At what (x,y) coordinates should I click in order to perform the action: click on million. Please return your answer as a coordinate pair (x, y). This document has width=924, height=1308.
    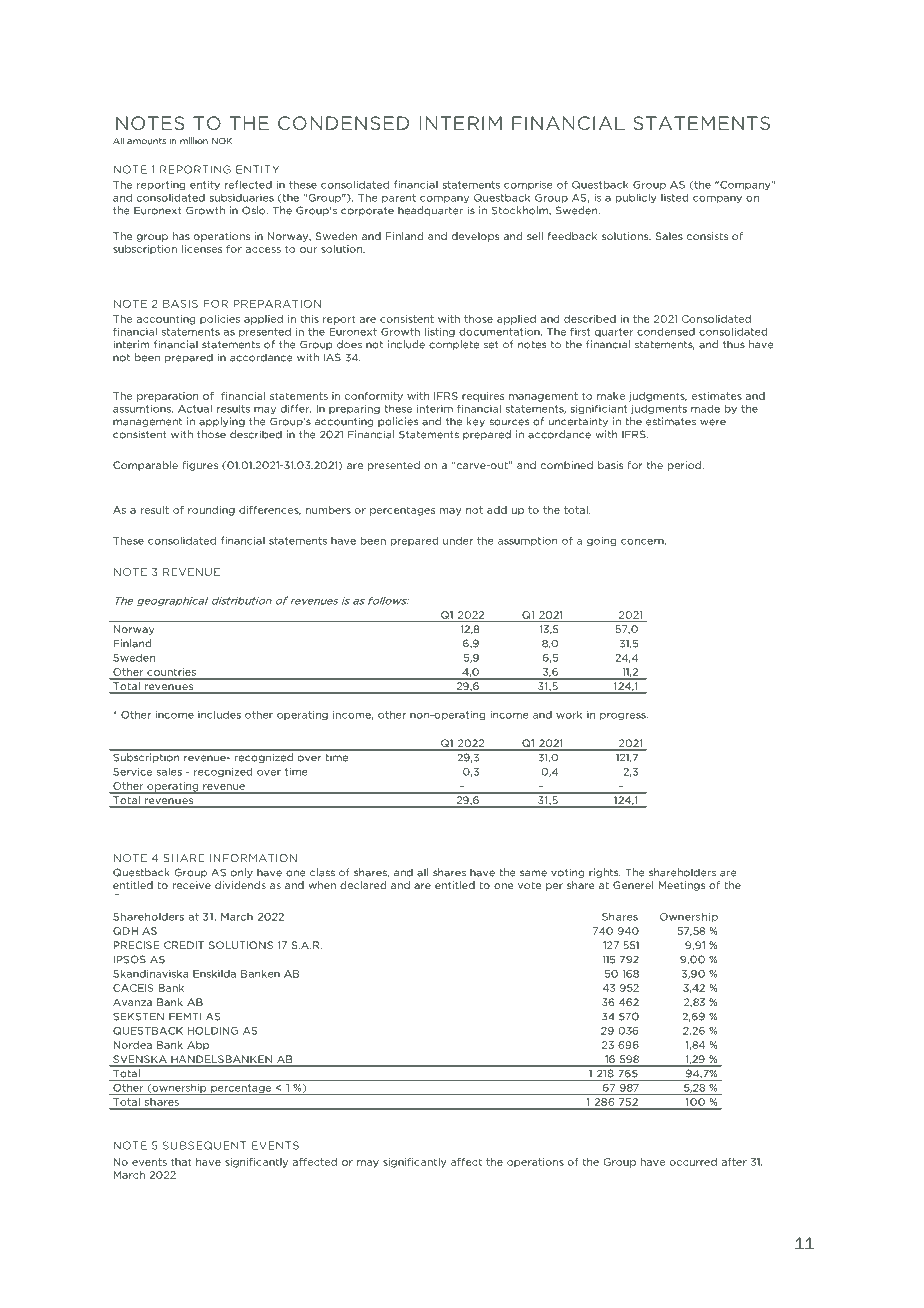
    Looking at the image, I should click on (194, 141).
